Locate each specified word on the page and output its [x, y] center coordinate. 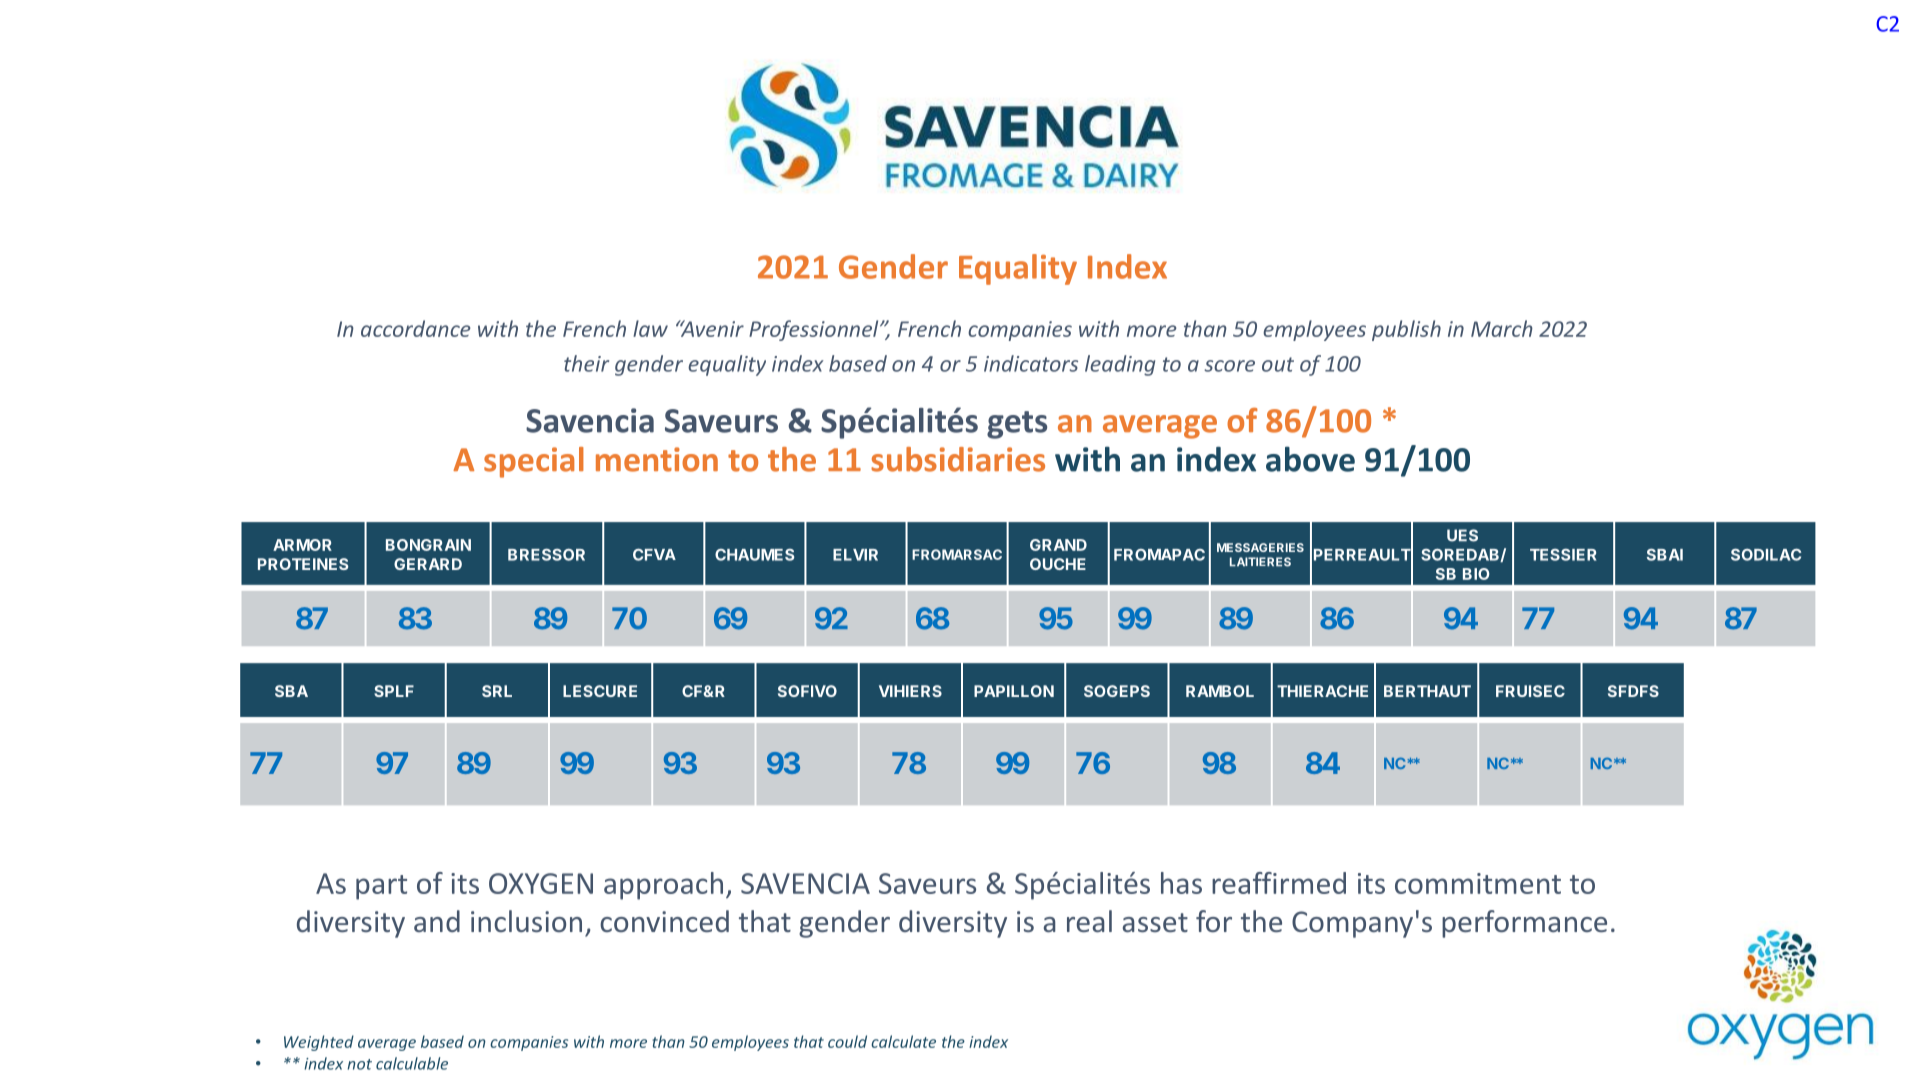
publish [1406, 330]
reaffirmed [1279, 883]
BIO [1476, 574]
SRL [497, 691]
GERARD [428, 564]
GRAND [1058, 545]
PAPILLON [1014, 691]
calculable [412, 1063]
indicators [1031, 363]
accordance [416, 328]
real [1089, 921]
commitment [1478, 883]
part [381, 887]
